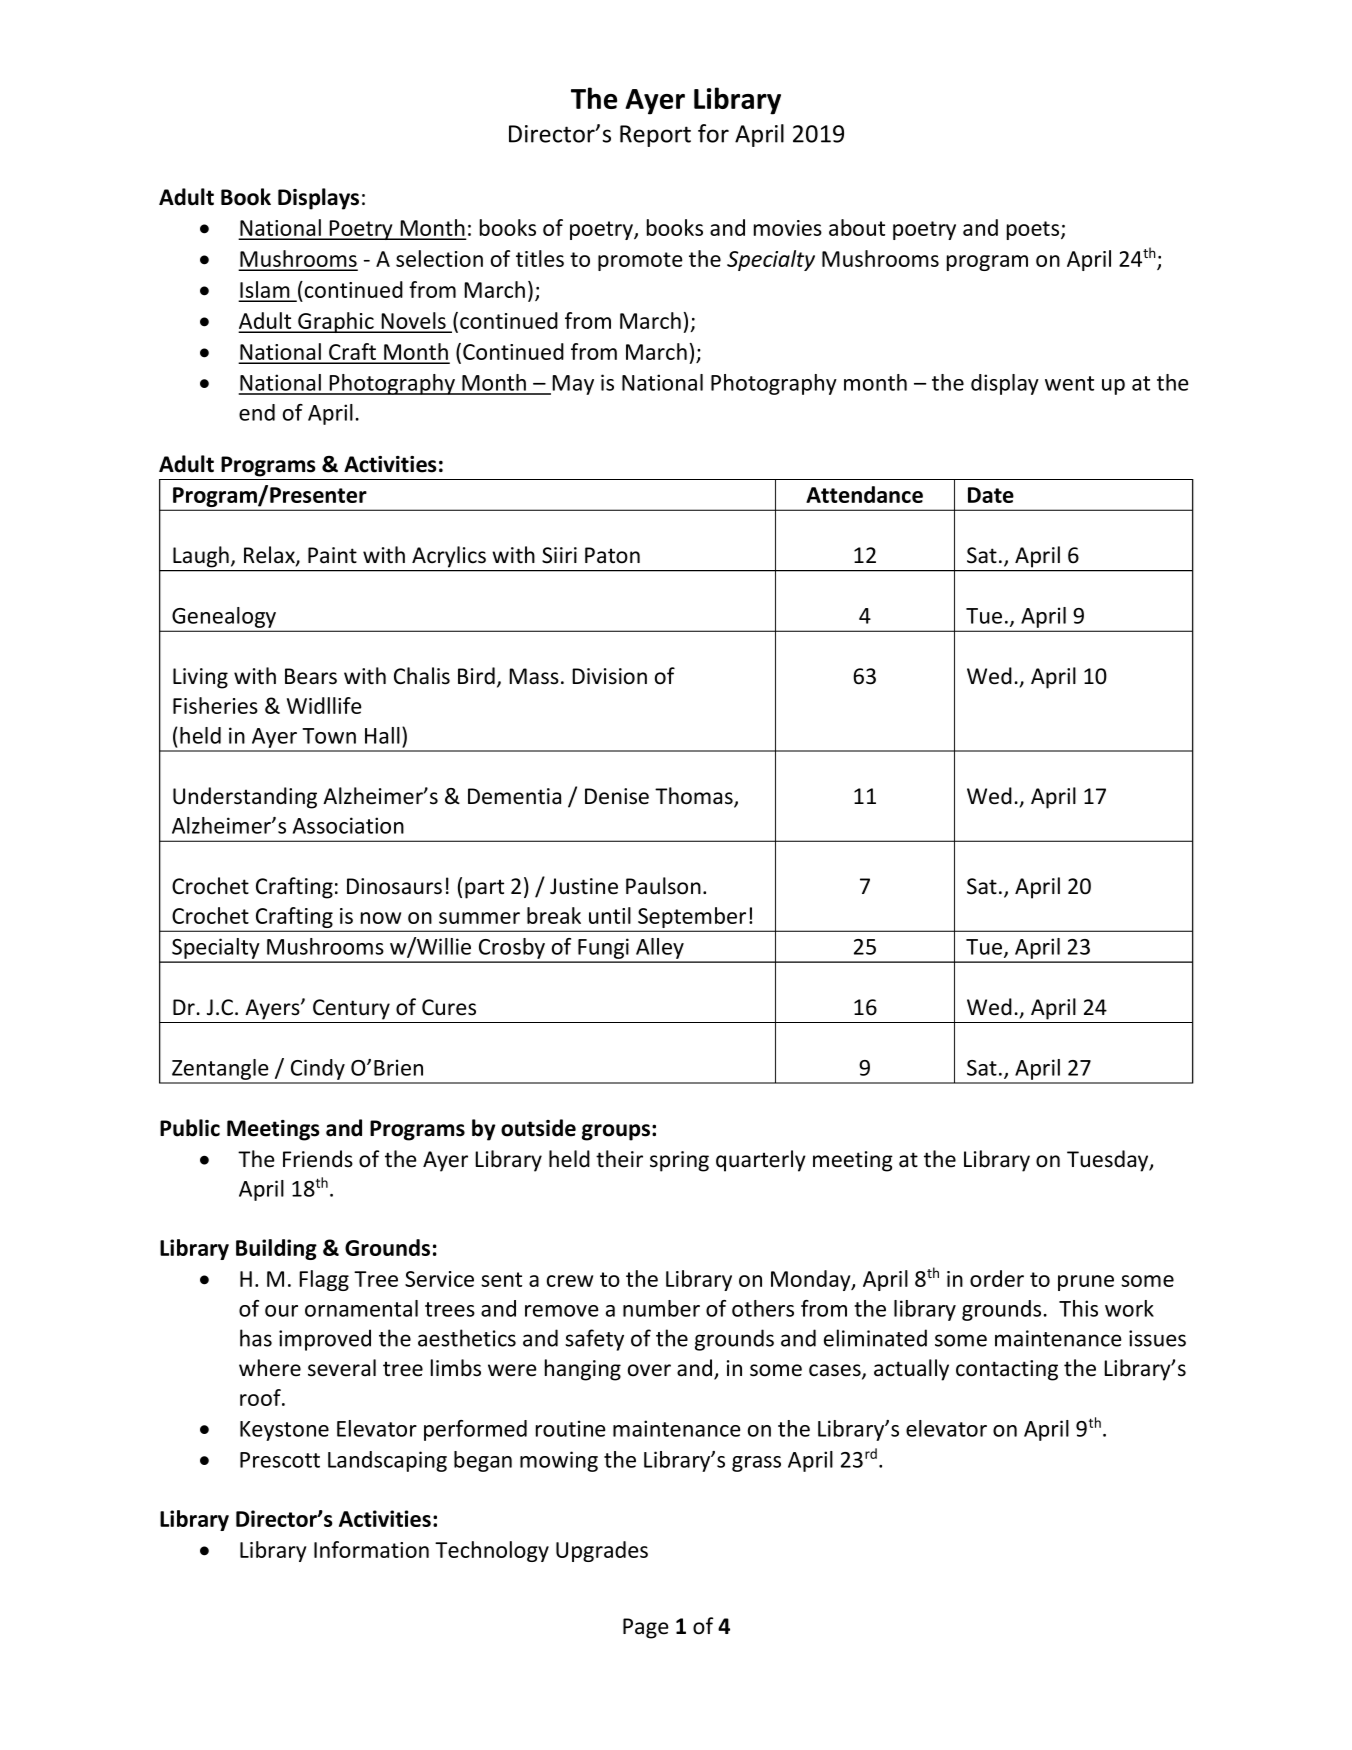  Describe the element at coordinates (1007, 1370) in the image. I see `contacting` at that location.
